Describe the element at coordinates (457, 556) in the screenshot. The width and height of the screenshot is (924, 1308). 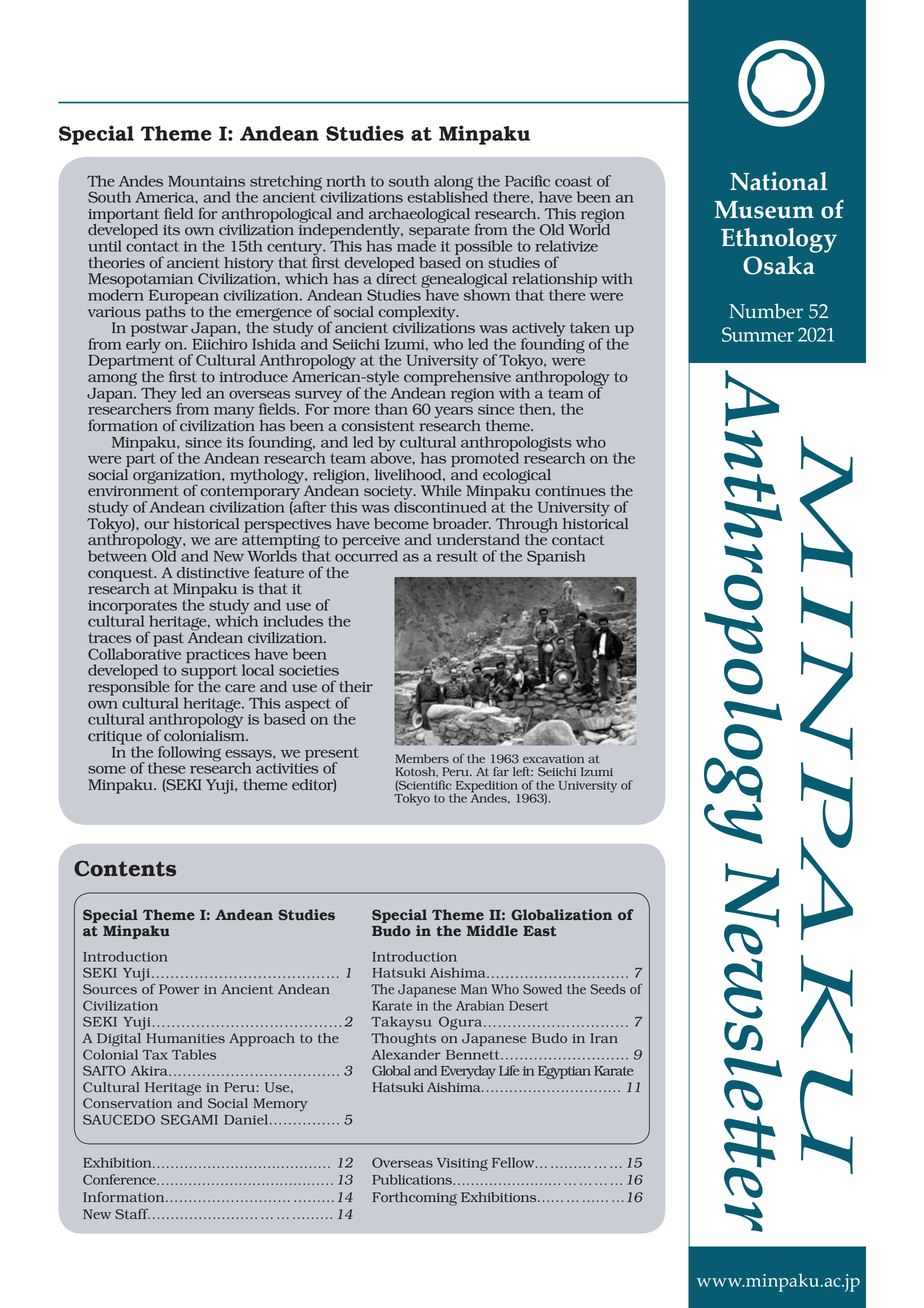
I see `result` at that location.
